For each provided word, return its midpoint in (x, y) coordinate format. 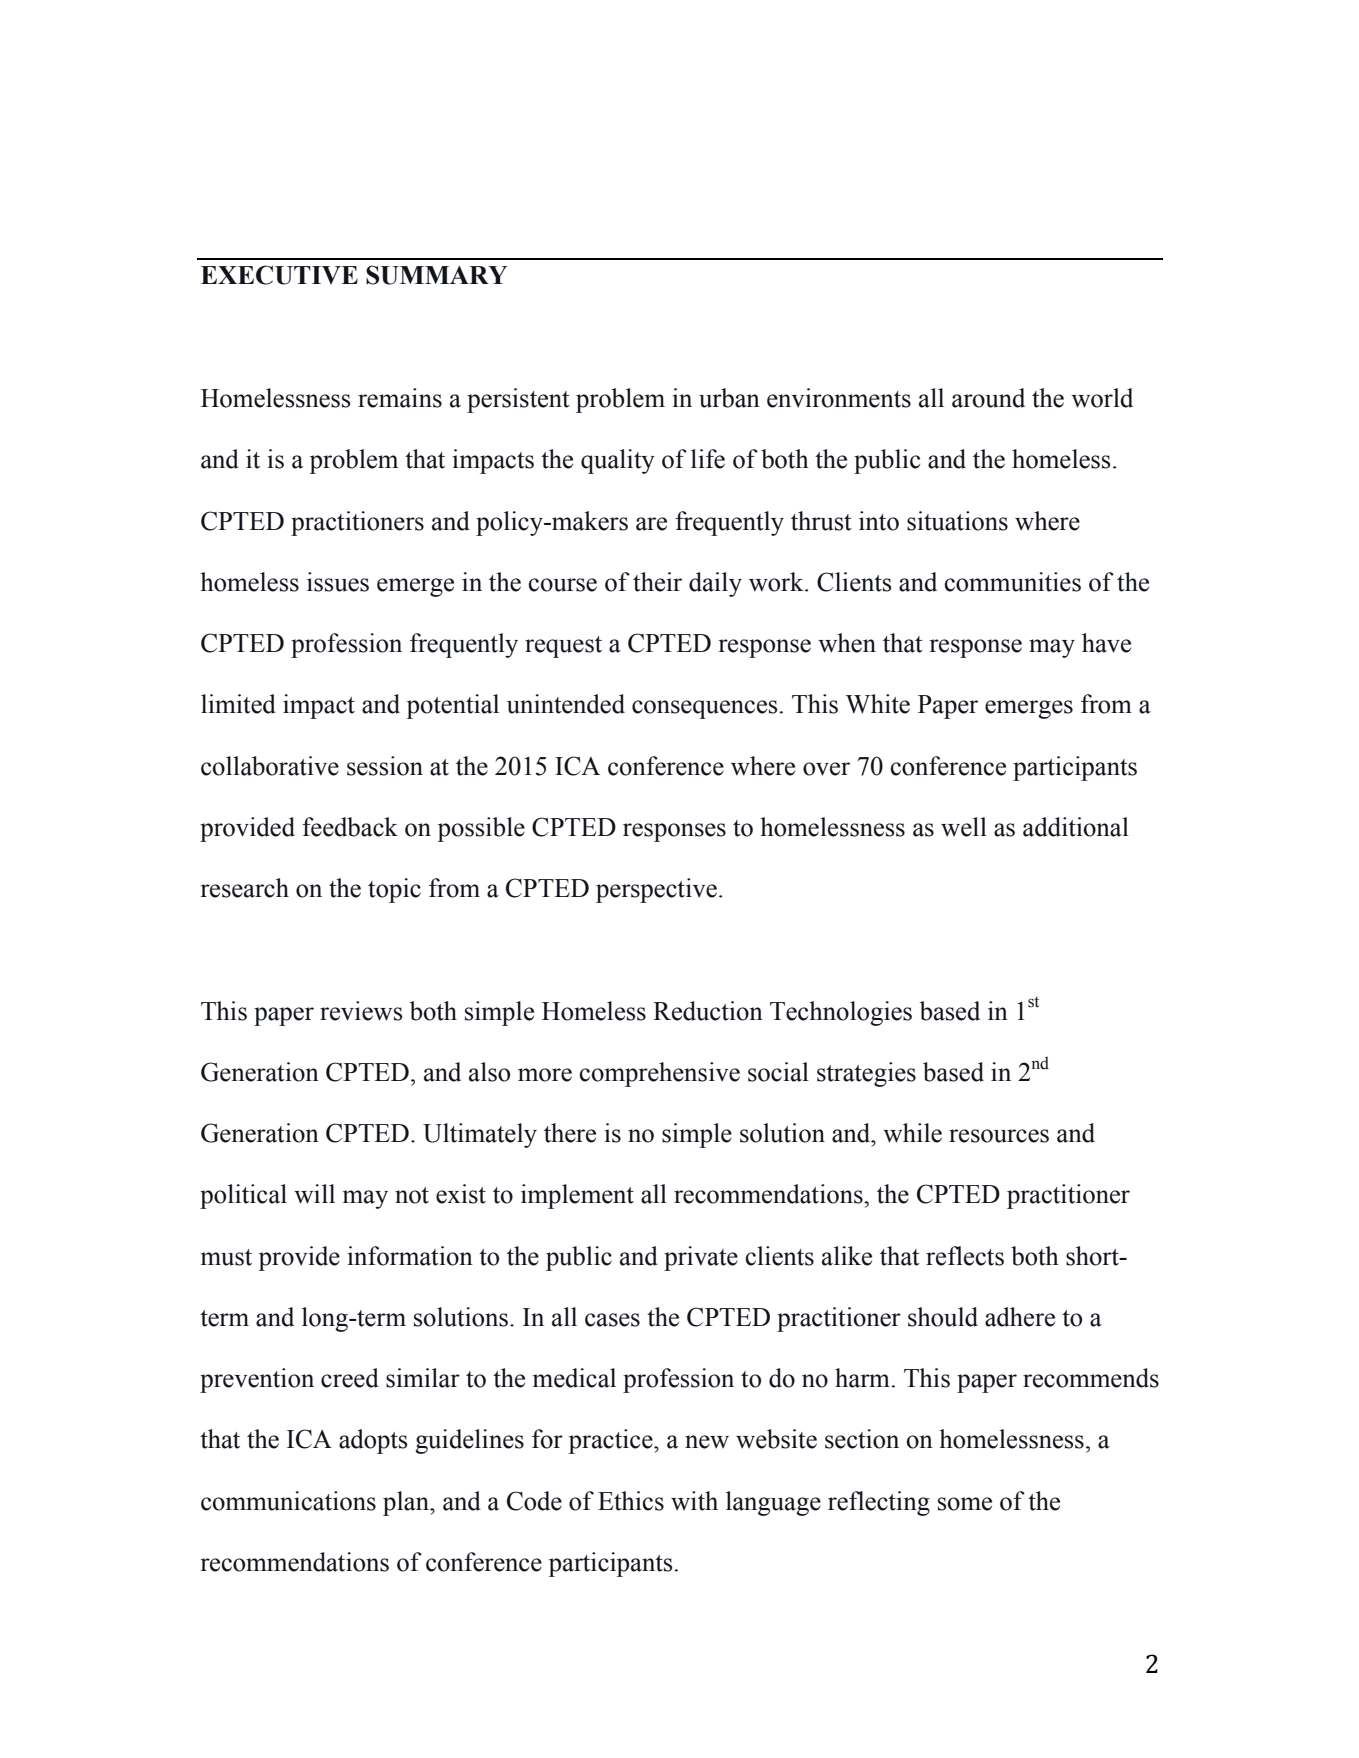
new (707, 1442)
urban (729, 398)
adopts (373, 1441)
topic (394, 890)
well (964, 827)
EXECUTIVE (279, 275)
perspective (656, 890)
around (988, 398)
